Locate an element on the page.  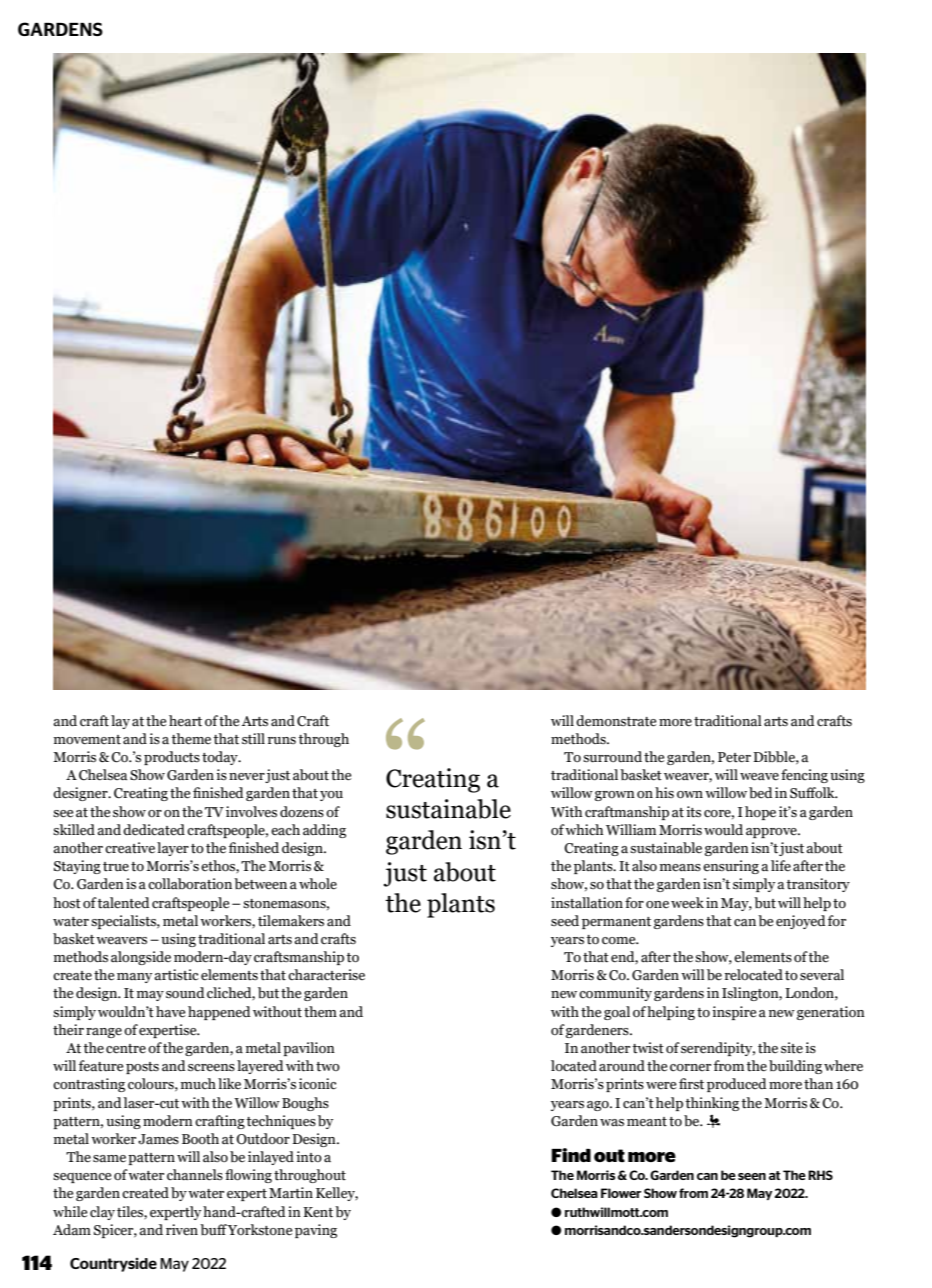
approve is located at coordinates (772, 833).
